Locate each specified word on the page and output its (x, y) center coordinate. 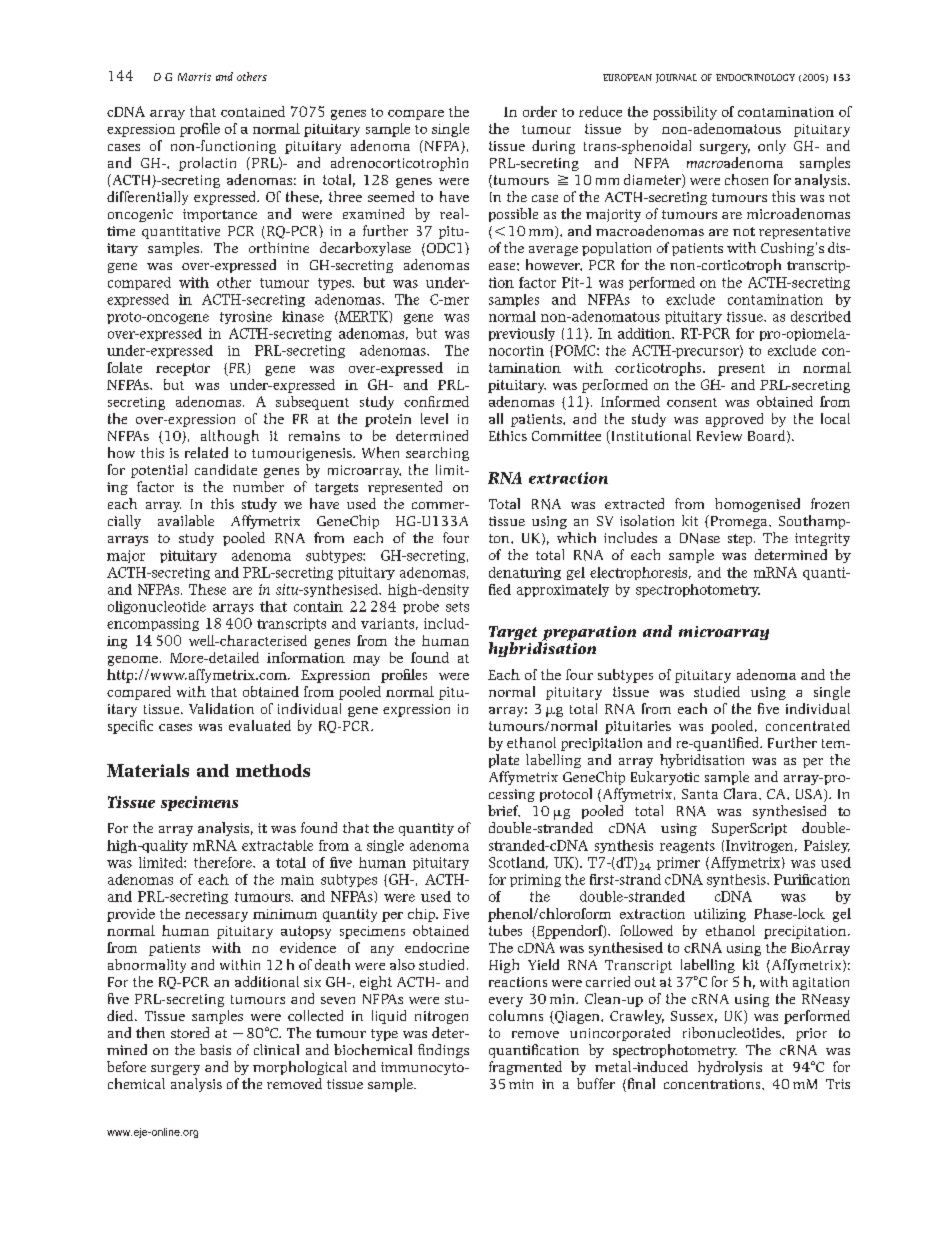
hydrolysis (730, 1068)
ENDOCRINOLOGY (755, 77)
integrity (822, 539)
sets (457, 607)
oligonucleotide (157, 607)
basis (215, 1049)
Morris (194, 77)
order (540, 111)
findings (443, 1051)
